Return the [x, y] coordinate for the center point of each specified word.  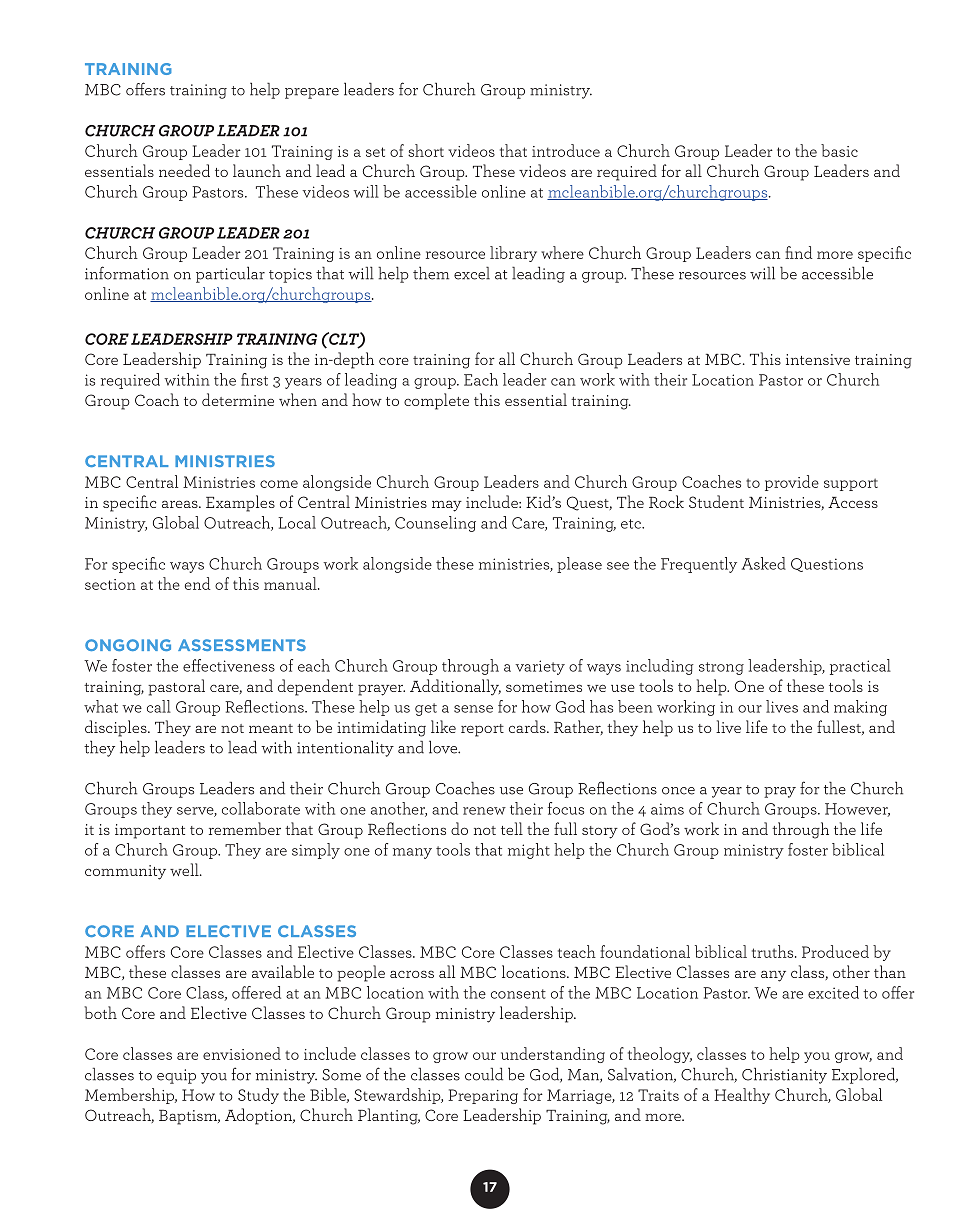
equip [176, 1076]
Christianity [784, 1076]
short [426, 150]
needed [184, 170]
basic [839, 150]
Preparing [483, 1096]
